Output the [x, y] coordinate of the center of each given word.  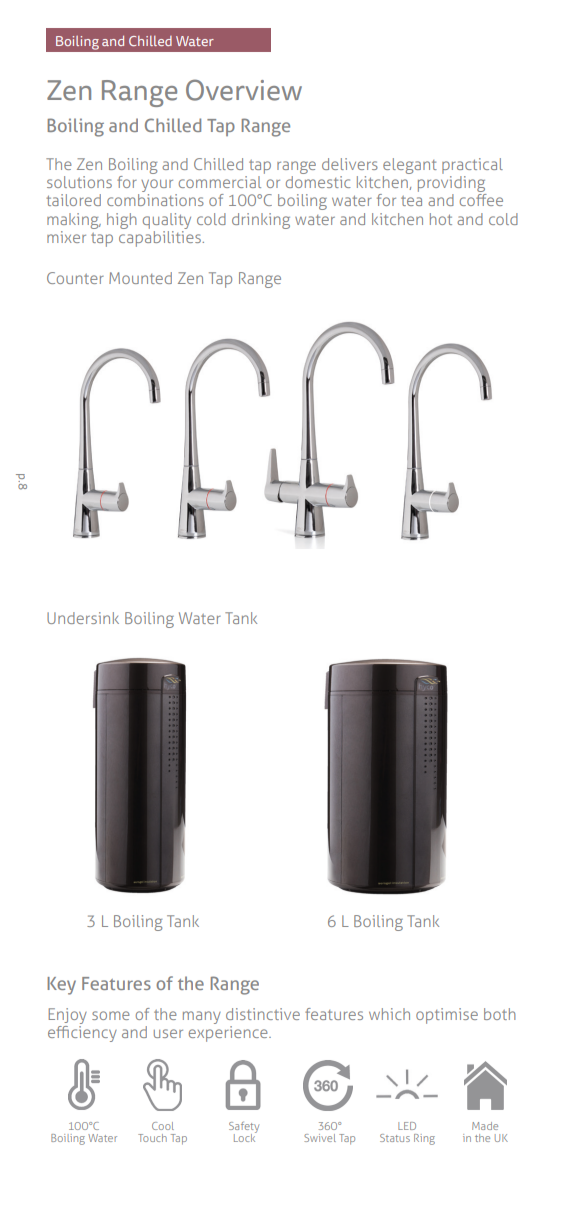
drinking [261, 221]
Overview [244, 90]
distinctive [263, 1014]
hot [441, 219]
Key [61, 986]
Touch [152, 1138]
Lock [245, 1137]
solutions [79, 182]
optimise [447, 1016]
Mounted [140, 278]
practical [472, 166]
